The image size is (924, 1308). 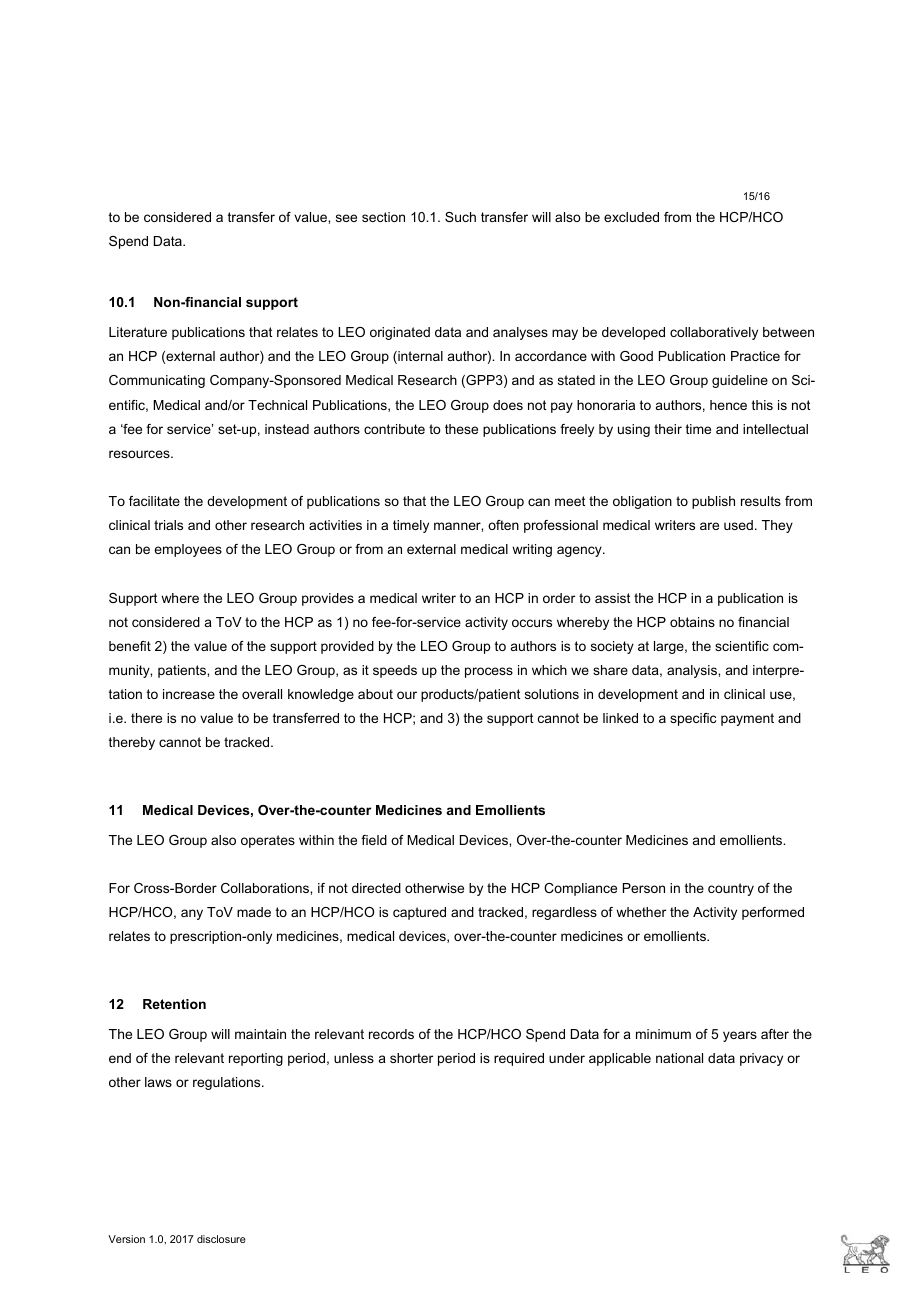 I want to click on country, so click(x=731, y=889).
